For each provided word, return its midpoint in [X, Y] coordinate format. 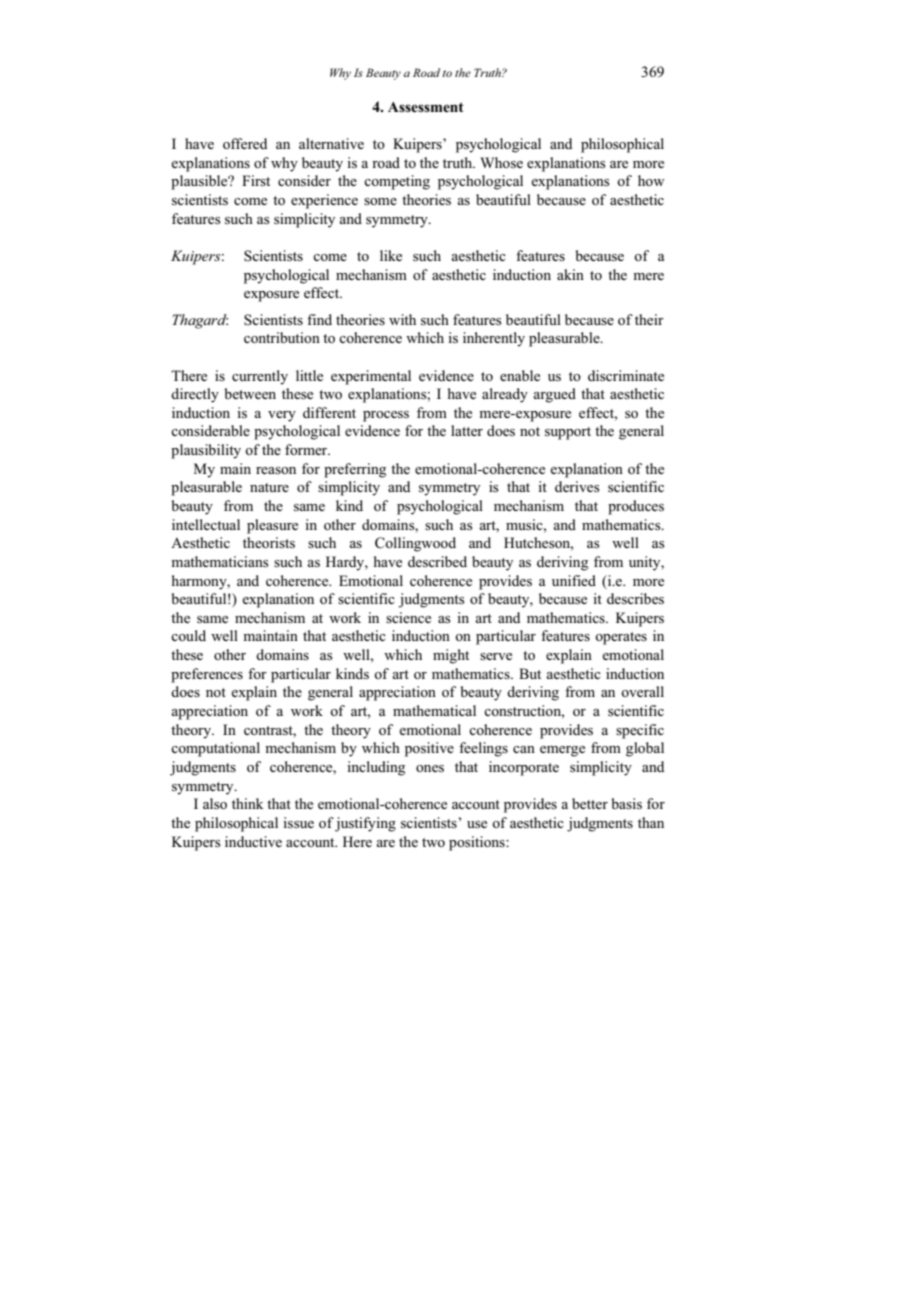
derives [577, 486]
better [590, 803]
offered [245, 143]
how [651, 180]
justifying [365, 824]
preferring [355, 470]
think [247, 803]
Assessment [426, 107]
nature [269, 487]
